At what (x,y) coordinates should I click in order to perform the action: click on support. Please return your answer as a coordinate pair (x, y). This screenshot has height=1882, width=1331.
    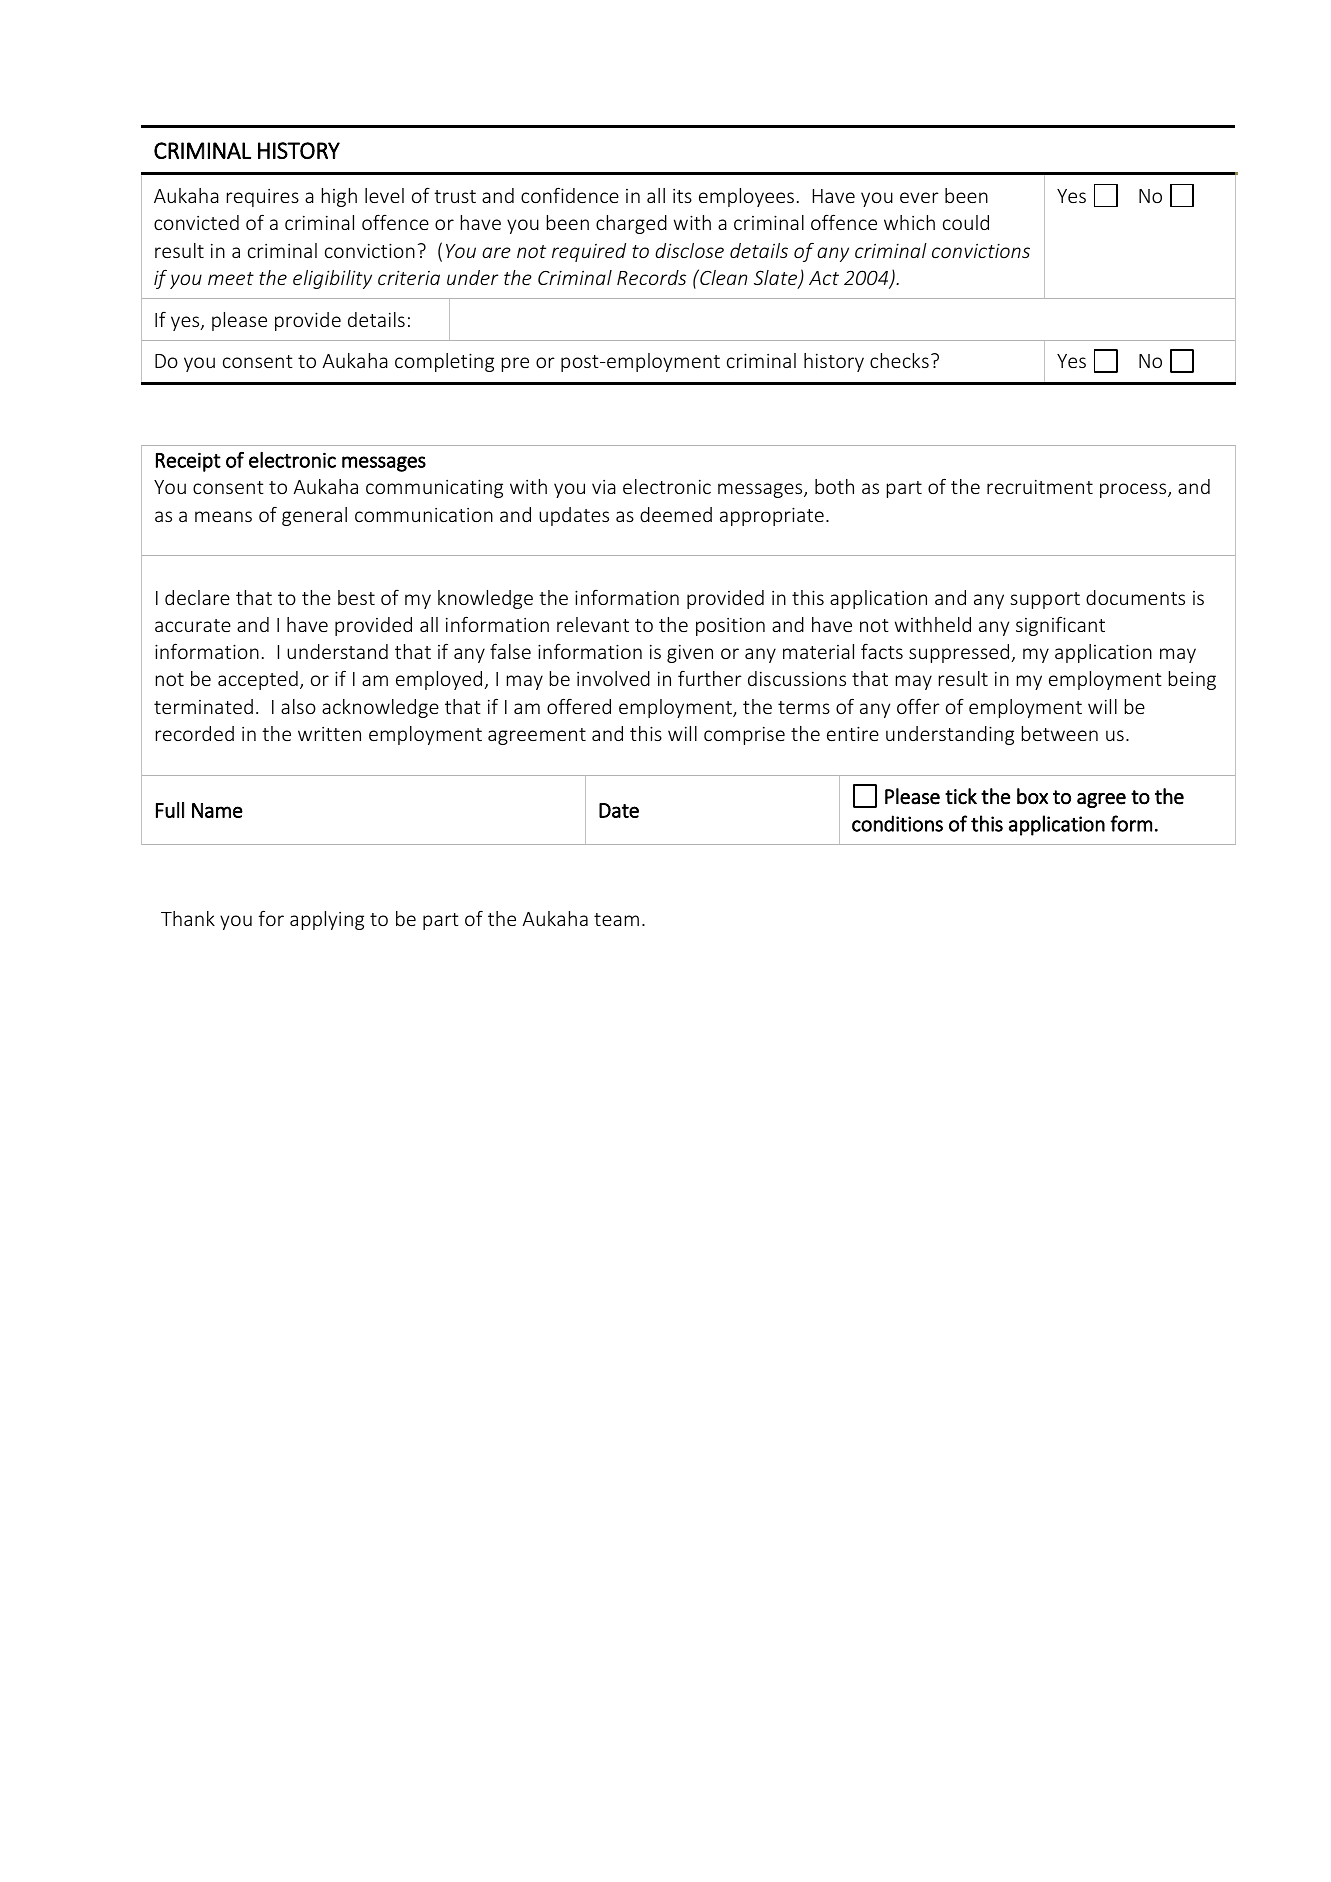
    Looking at the image, I should click on (1045, 600).
